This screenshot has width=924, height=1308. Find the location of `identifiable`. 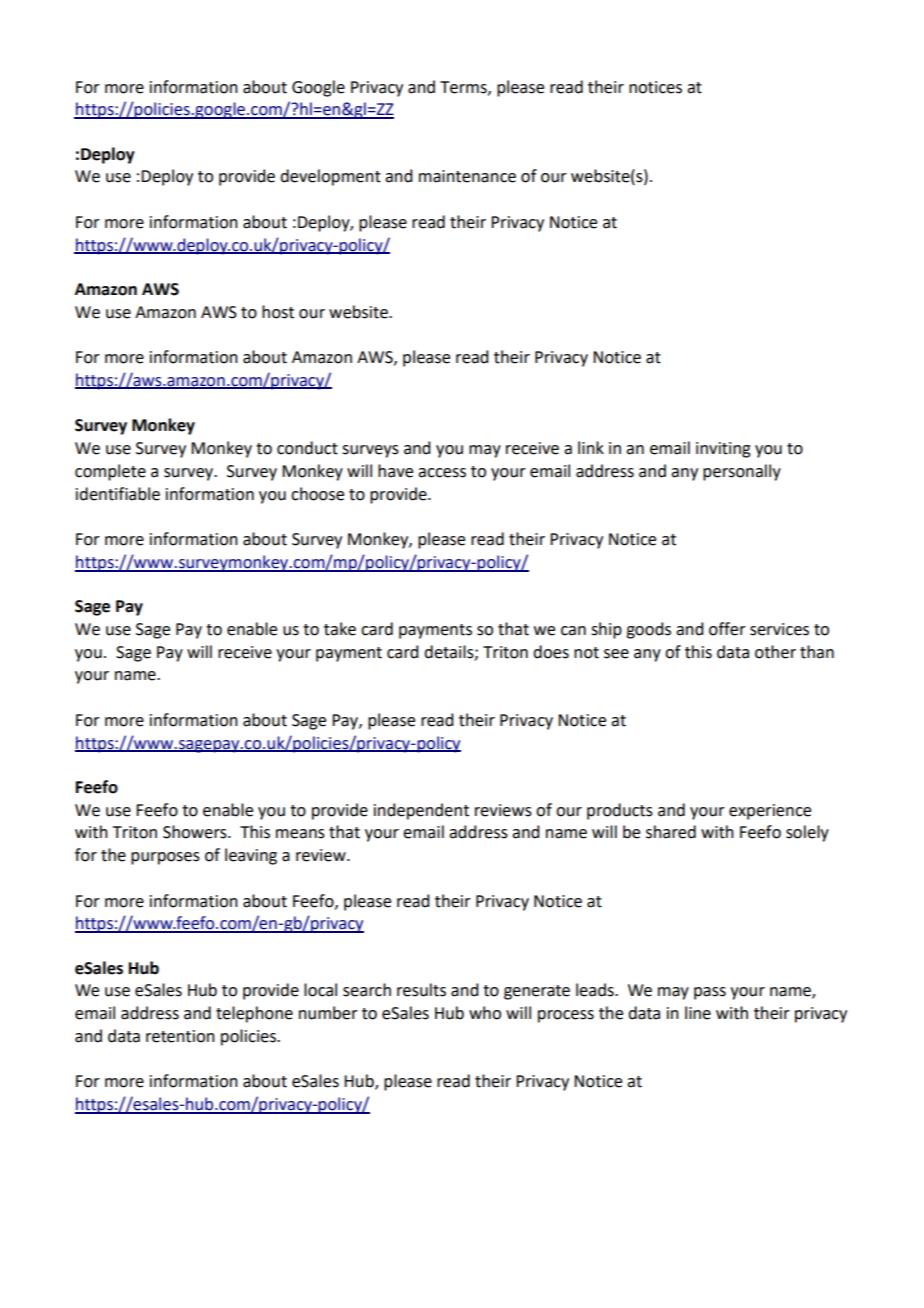

identifiable is located at coordinates (118, 494).
